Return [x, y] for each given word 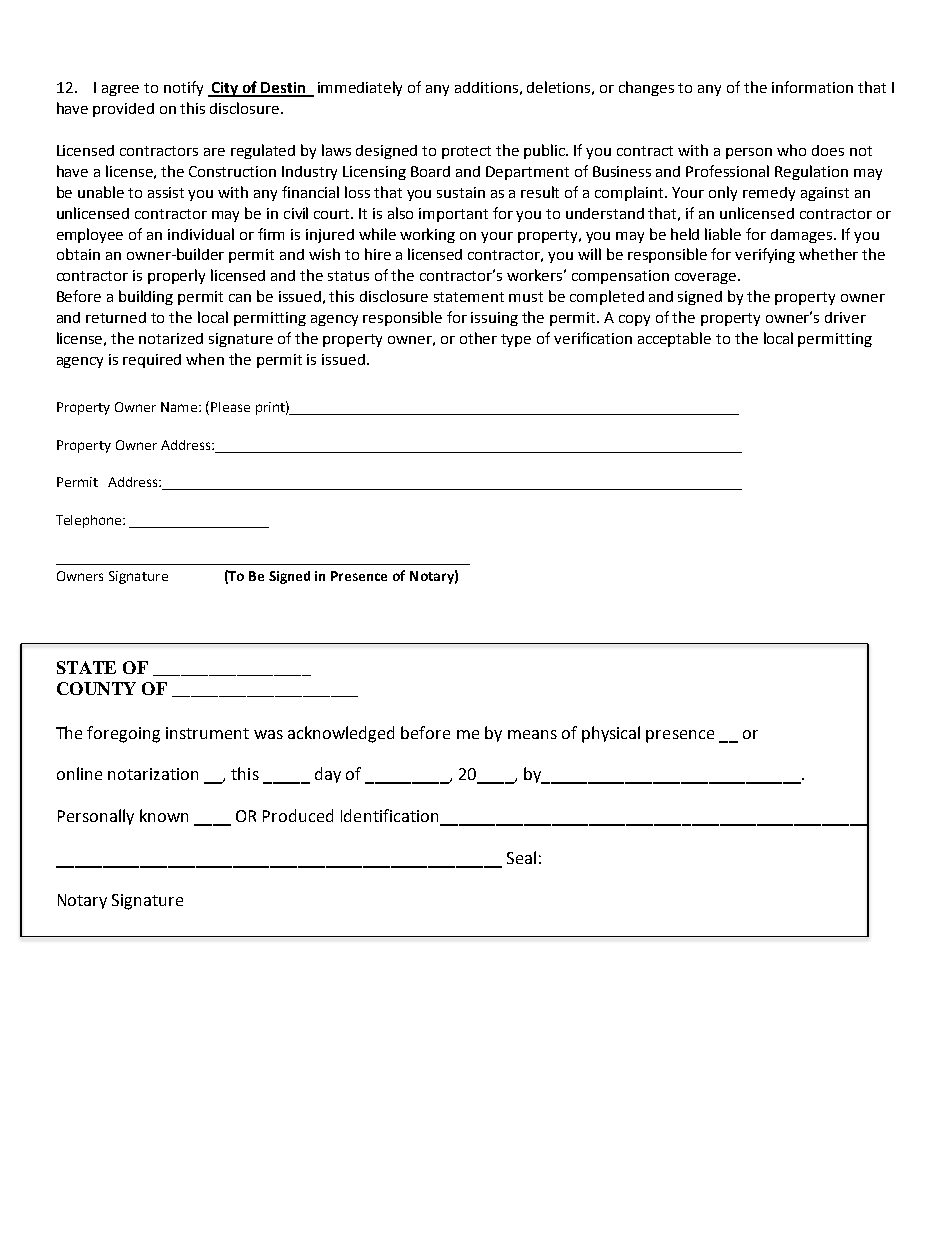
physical [611, 734]
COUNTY [96, 688]
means [532, 734]
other [478, 338]
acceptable [674, 339]
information [812, 87]
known [164, 815]
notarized [171, 338]
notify [183, 88]
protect [466, 152]
